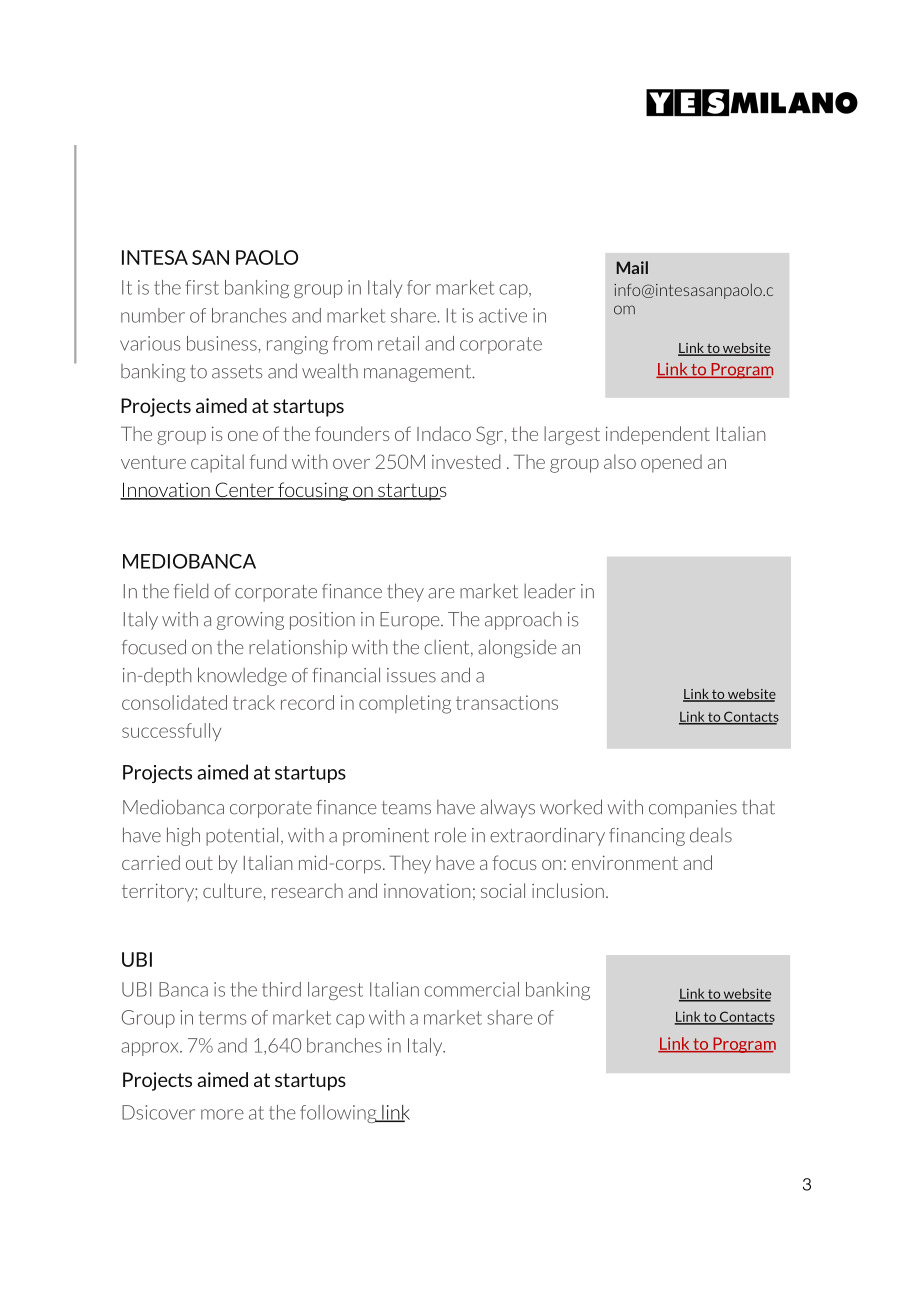 The height and width of the document is (1308, 924). Describe the element at coordinates (471, 989) in the document. I see `commercial` at that location.
